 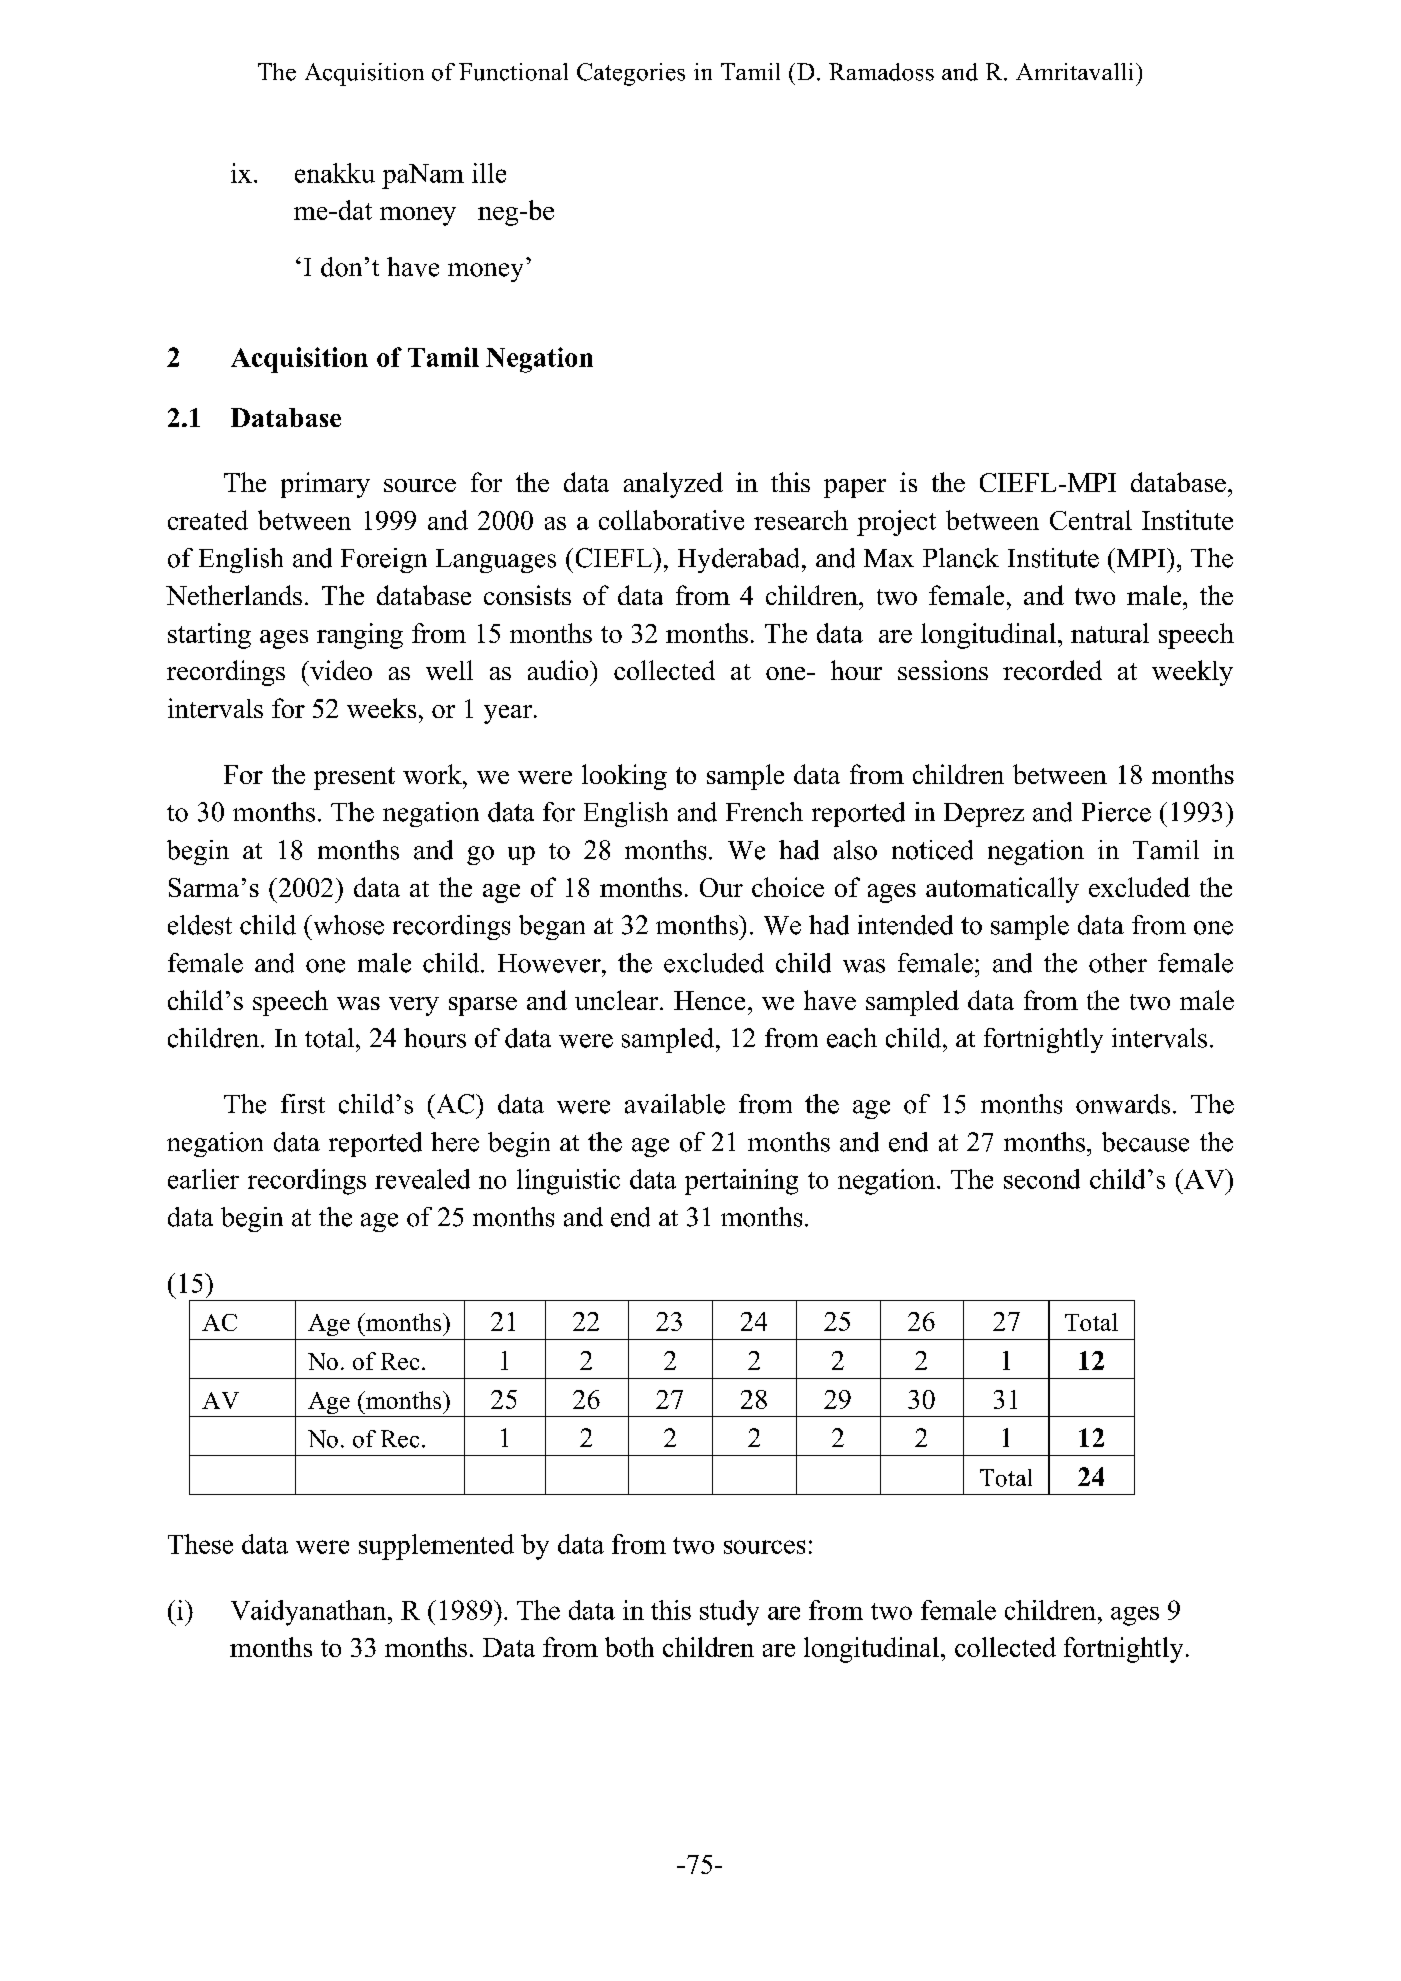 What do you see at coordinates (489, 173) in the image?
I see `ille` at bounding box center [489, 173].
